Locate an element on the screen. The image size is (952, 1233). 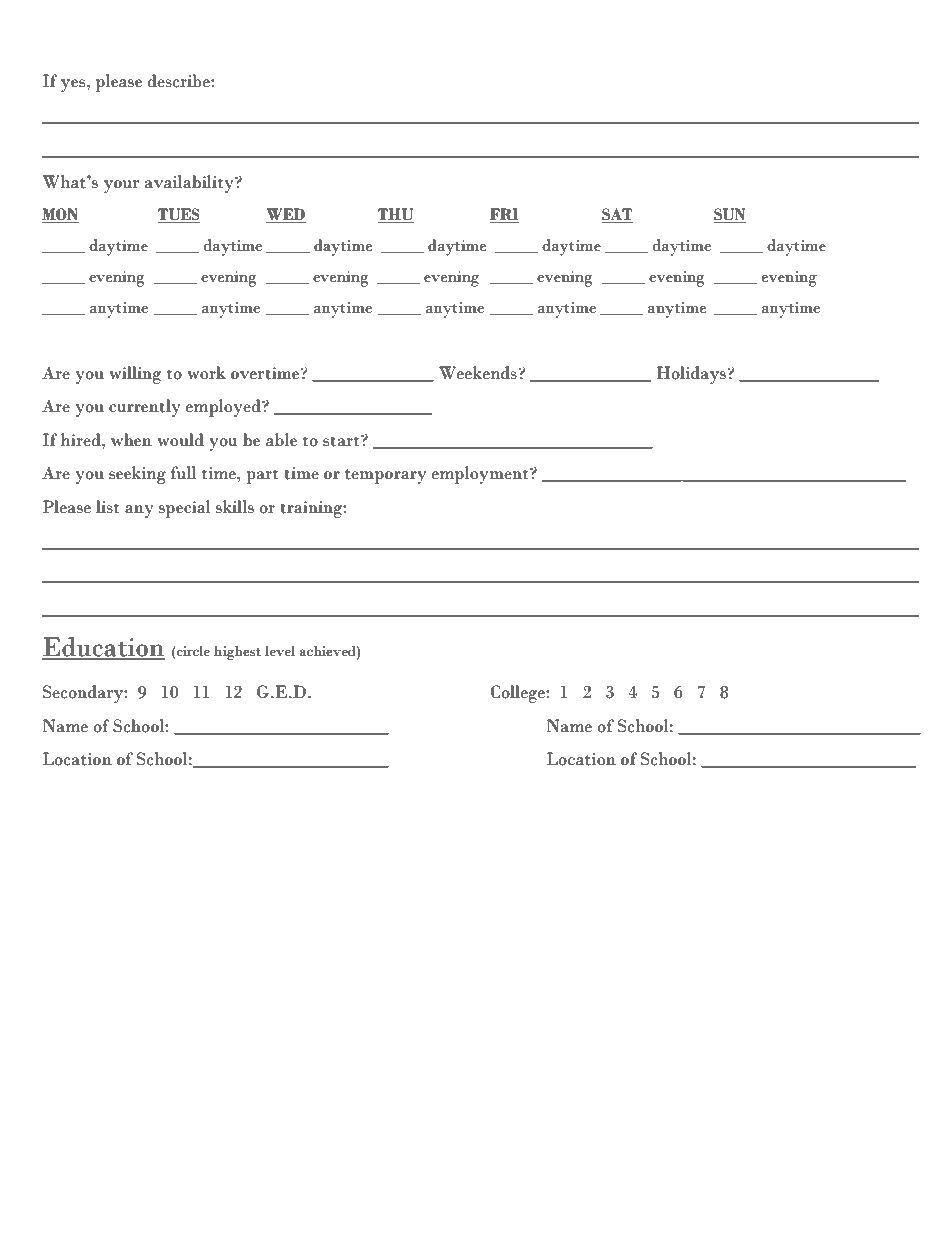
SAT is located at coordinates (617, 215).
